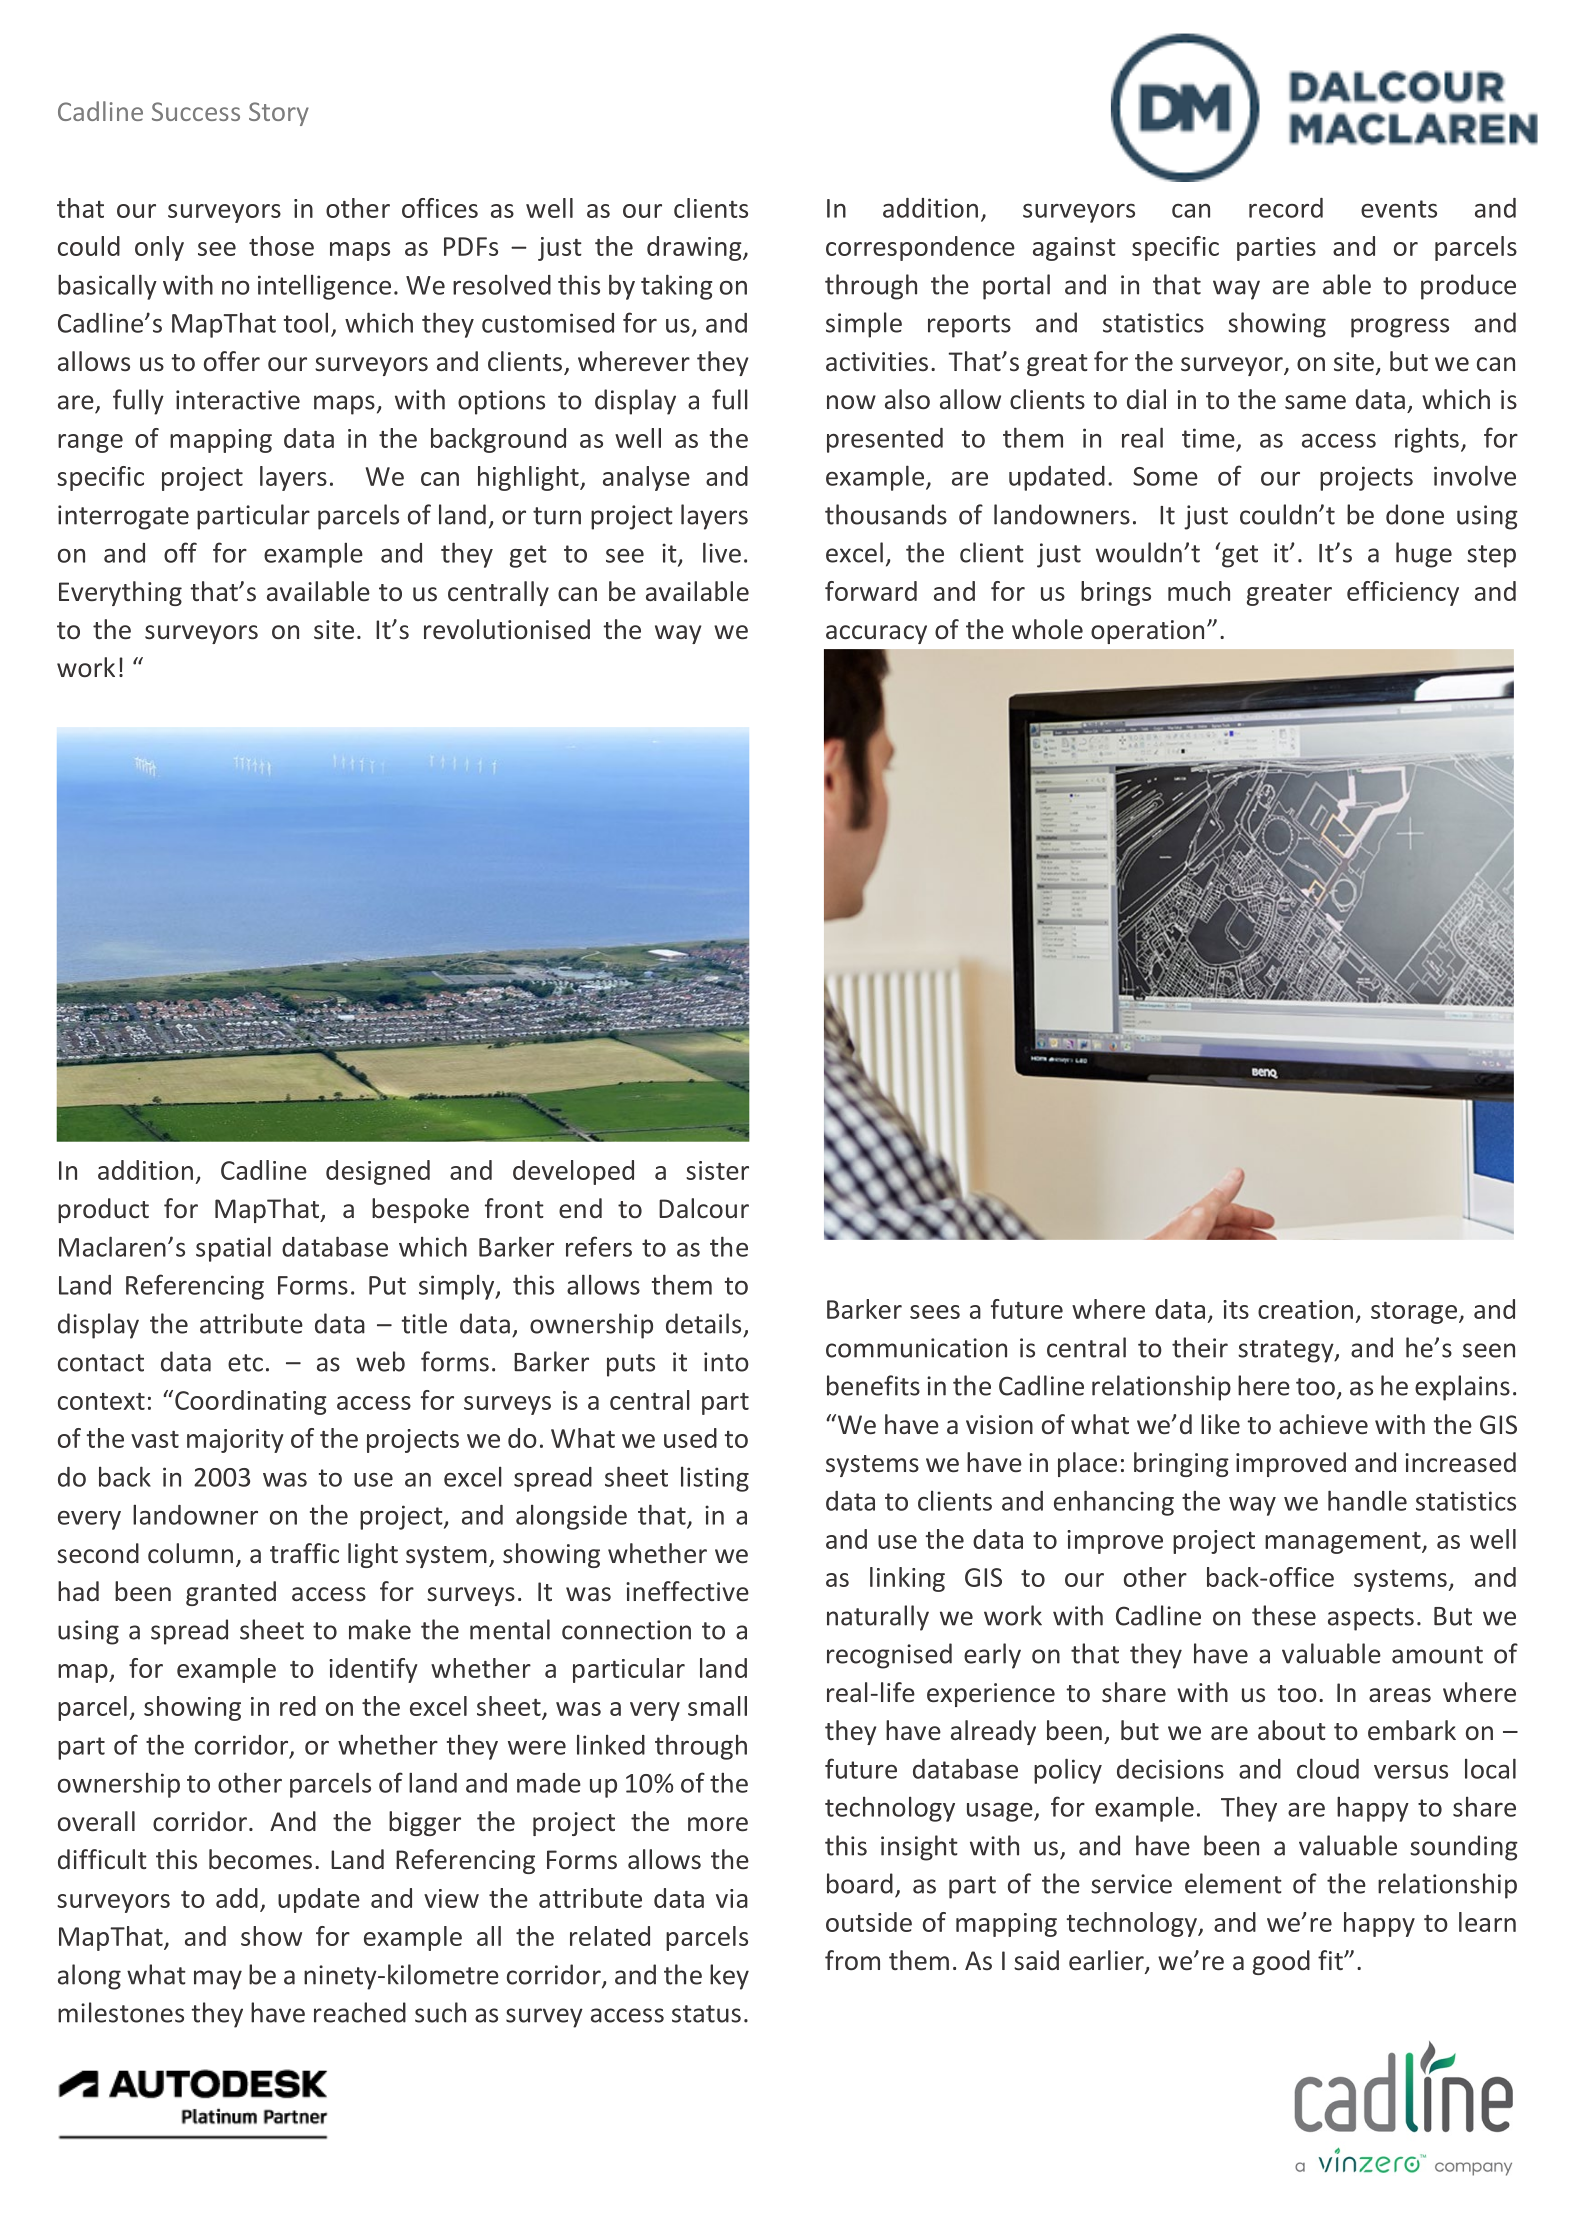 The image size is (1574, 2225). Describe the element at coordinates (1286, 208) in the document. I see `record` at that location.
